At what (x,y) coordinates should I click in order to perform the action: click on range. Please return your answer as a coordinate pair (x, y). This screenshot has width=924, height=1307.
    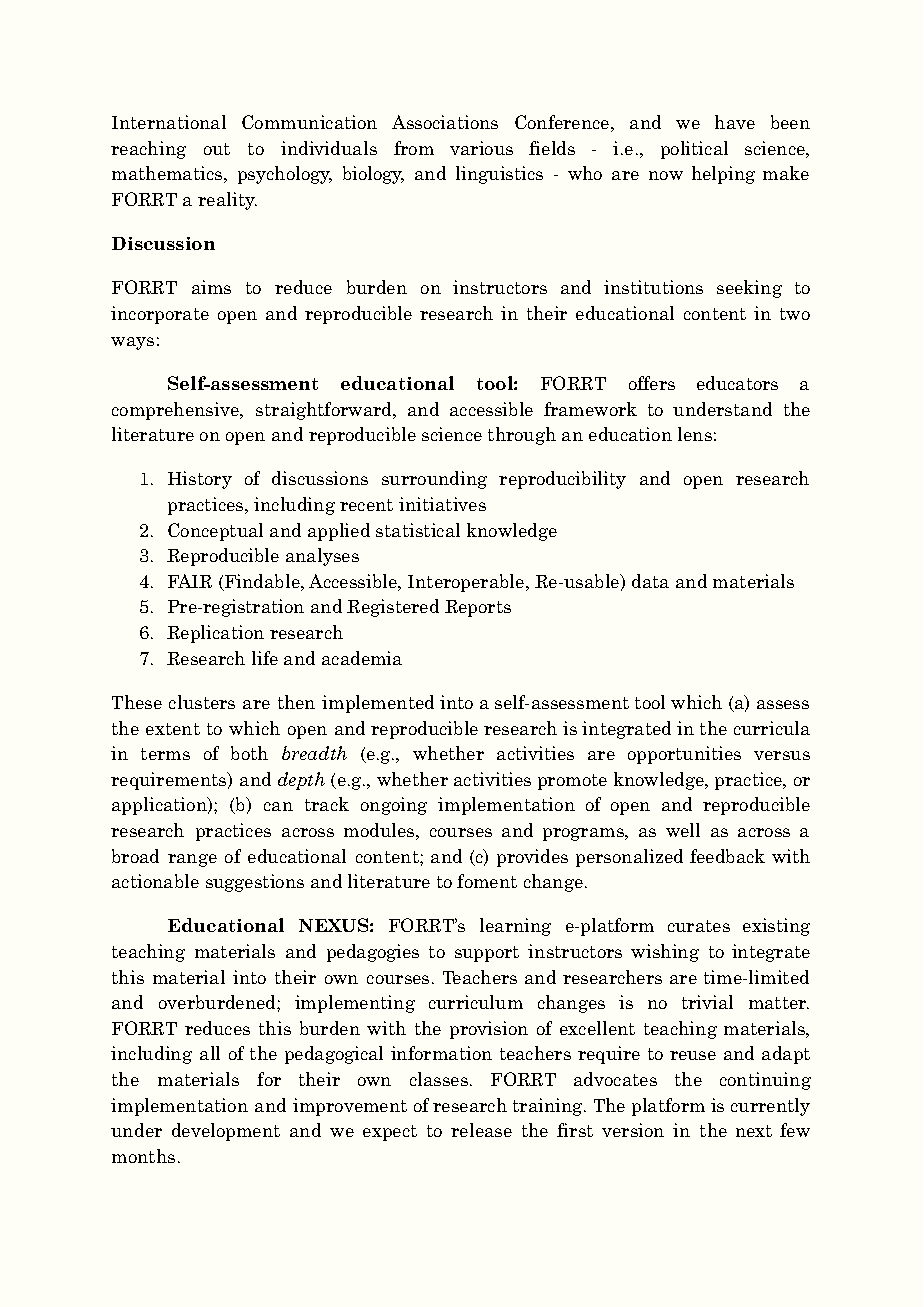
    Looking at the image, I should click on (192, 860).
